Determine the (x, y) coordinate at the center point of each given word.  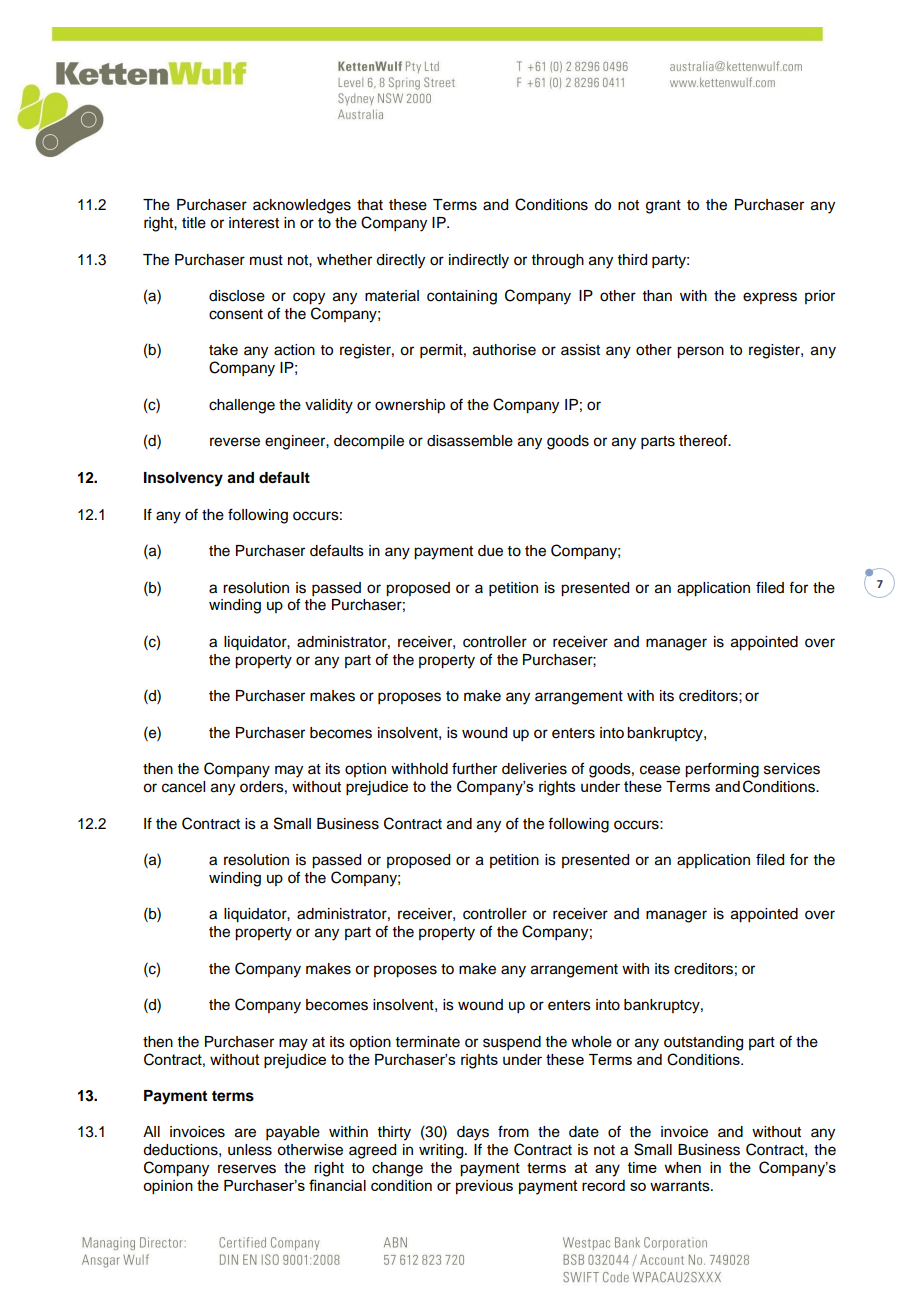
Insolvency (183, 479)
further (474, 768)
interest (254, 223)
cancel (183, 787)
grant (663, 207)
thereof (704, 440)
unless (250, 1150)
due (490, 551)
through (558, 261)
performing (722, 770)
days (473, 1133)
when (682, 1167)
